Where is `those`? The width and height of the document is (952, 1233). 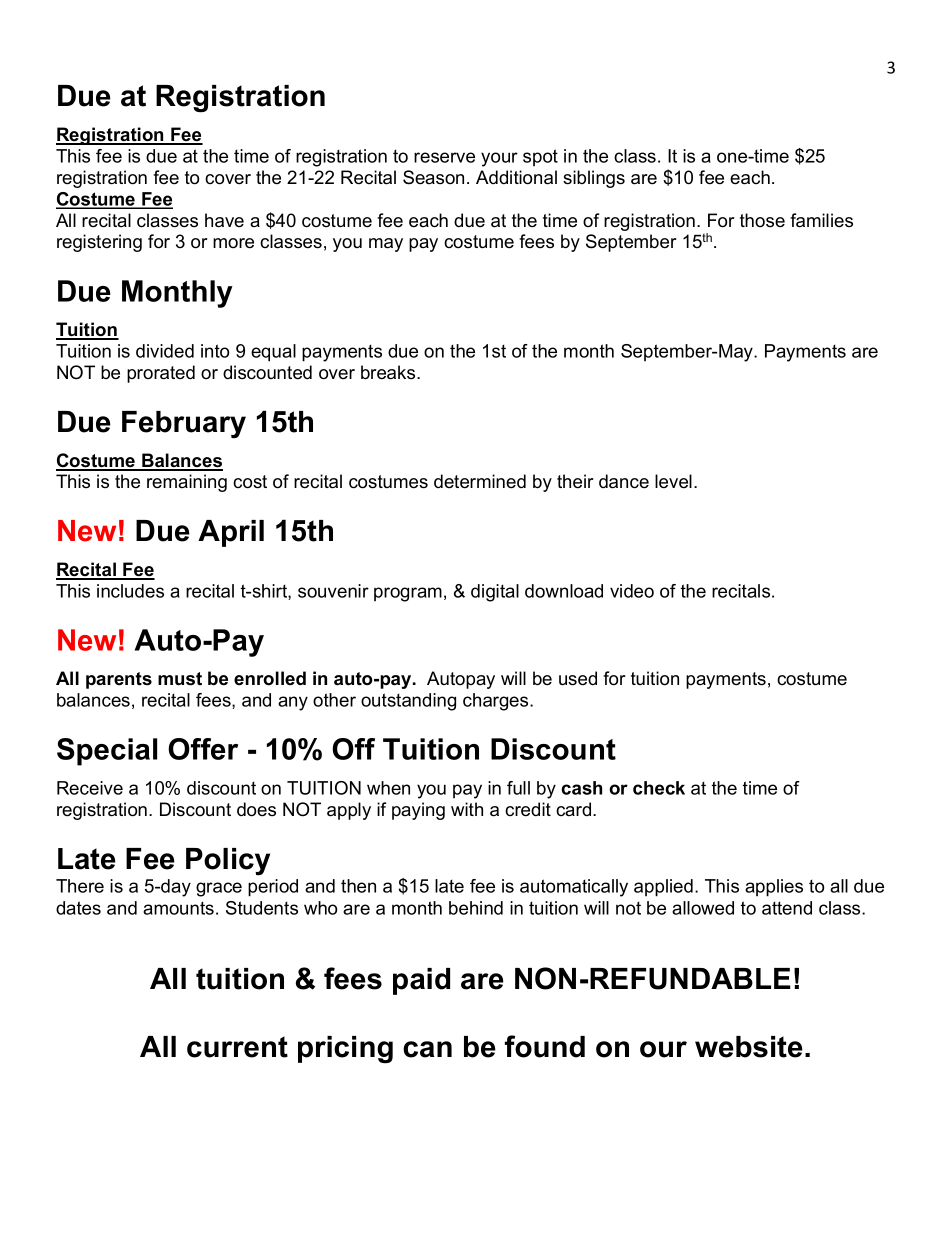 those is located at coordinates (762, 220).
